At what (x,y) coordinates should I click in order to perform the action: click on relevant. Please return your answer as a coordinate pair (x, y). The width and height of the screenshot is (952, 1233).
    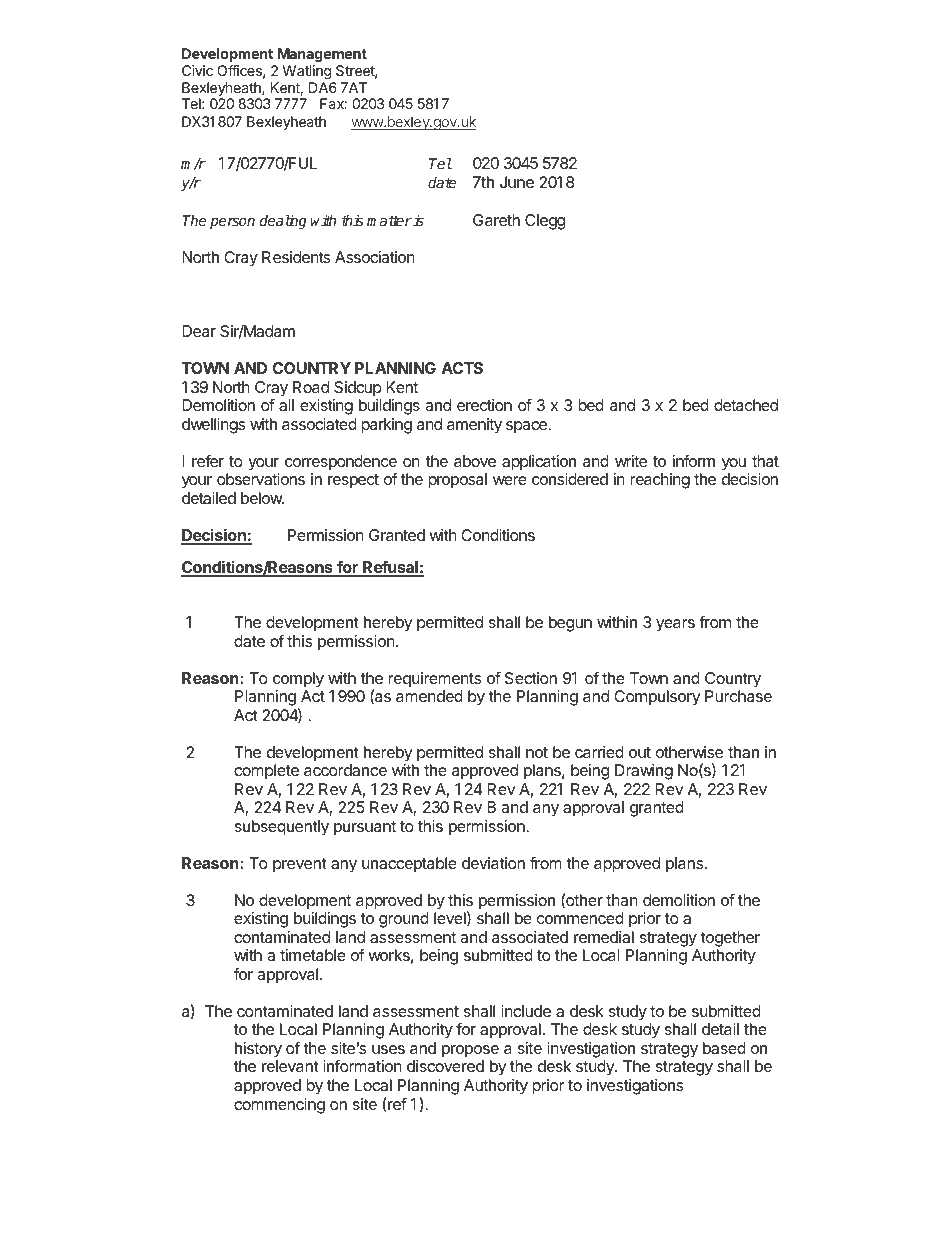
    Looking at the image, I should click on (290, 1066).
